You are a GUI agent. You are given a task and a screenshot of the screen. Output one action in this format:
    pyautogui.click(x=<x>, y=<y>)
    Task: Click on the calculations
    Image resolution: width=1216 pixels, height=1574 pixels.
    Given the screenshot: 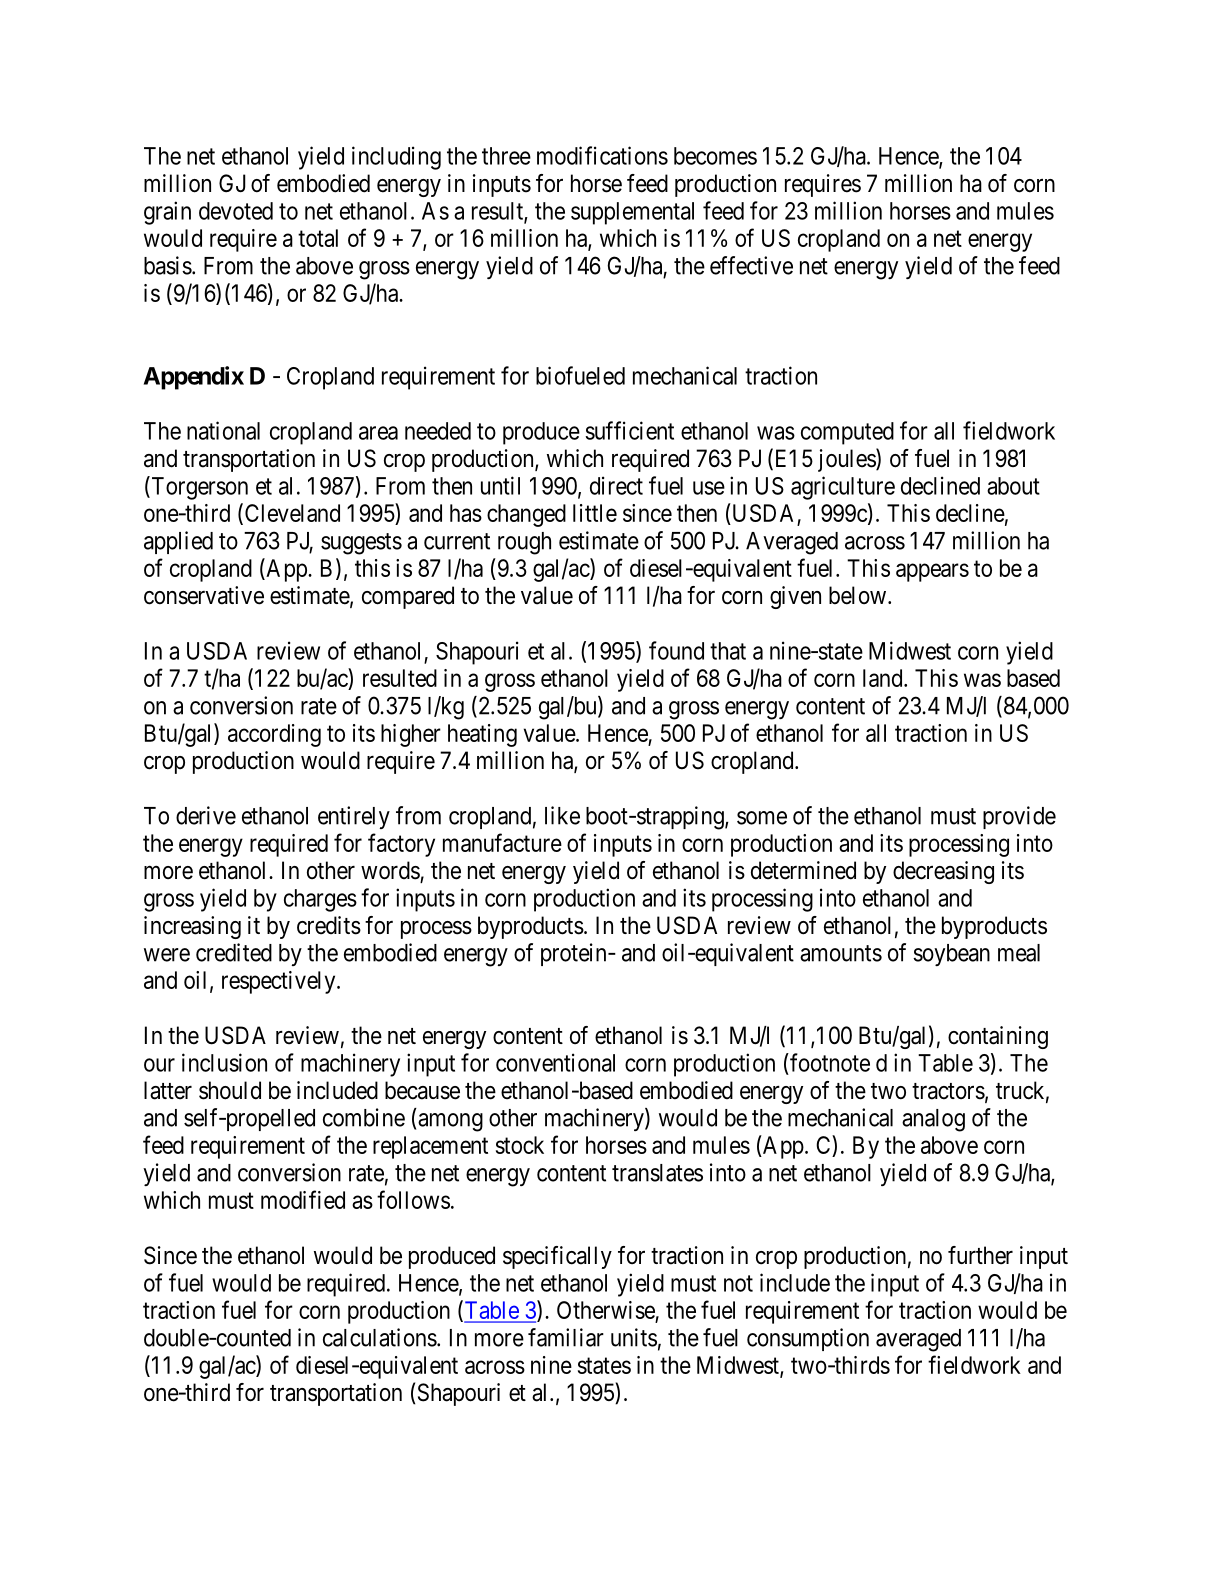 What is the action you would take?
    pyautogui.click(x=380, y=1337)
